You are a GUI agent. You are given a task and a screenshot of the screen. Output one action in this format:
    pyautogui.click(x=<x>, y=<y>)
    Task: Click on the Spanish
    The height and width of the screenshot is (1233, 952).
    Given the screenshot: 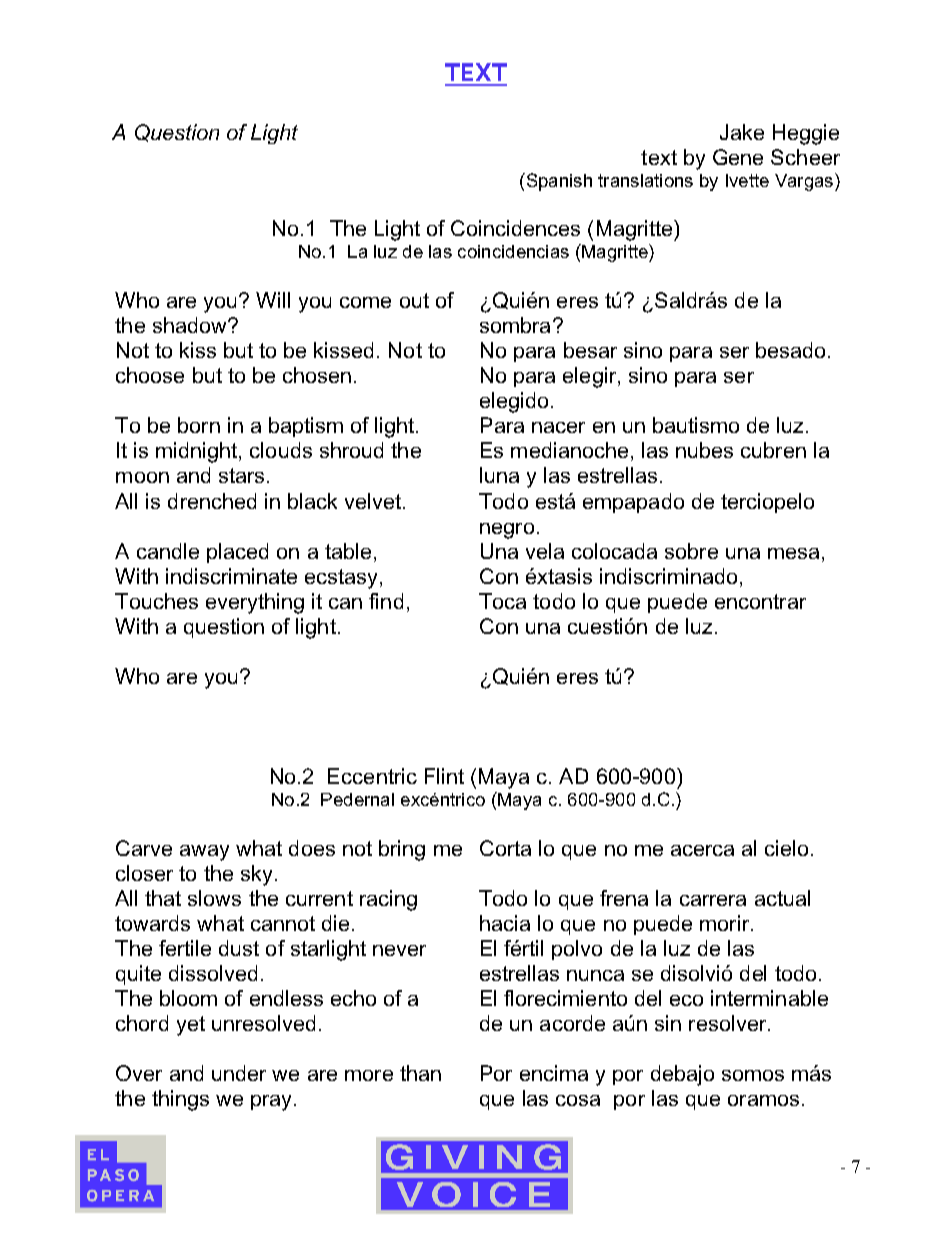 What is the action you would take?
    pyautogui.click(x=558, y=182)
